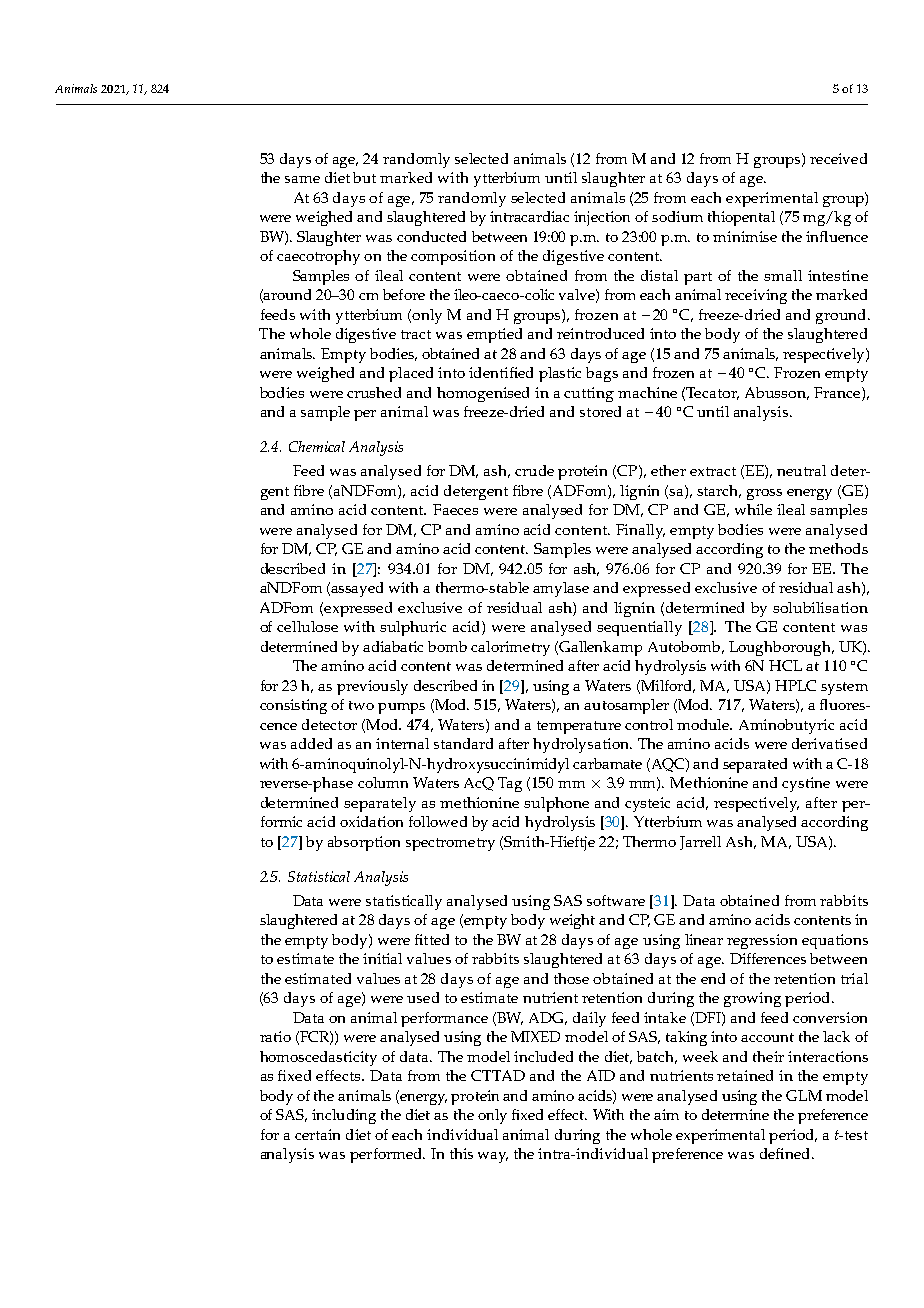 This image has width=924, height=1308. What do you see at coordinates (302, 179) in the image?
I see `same` at bounding box center [302, 179].
